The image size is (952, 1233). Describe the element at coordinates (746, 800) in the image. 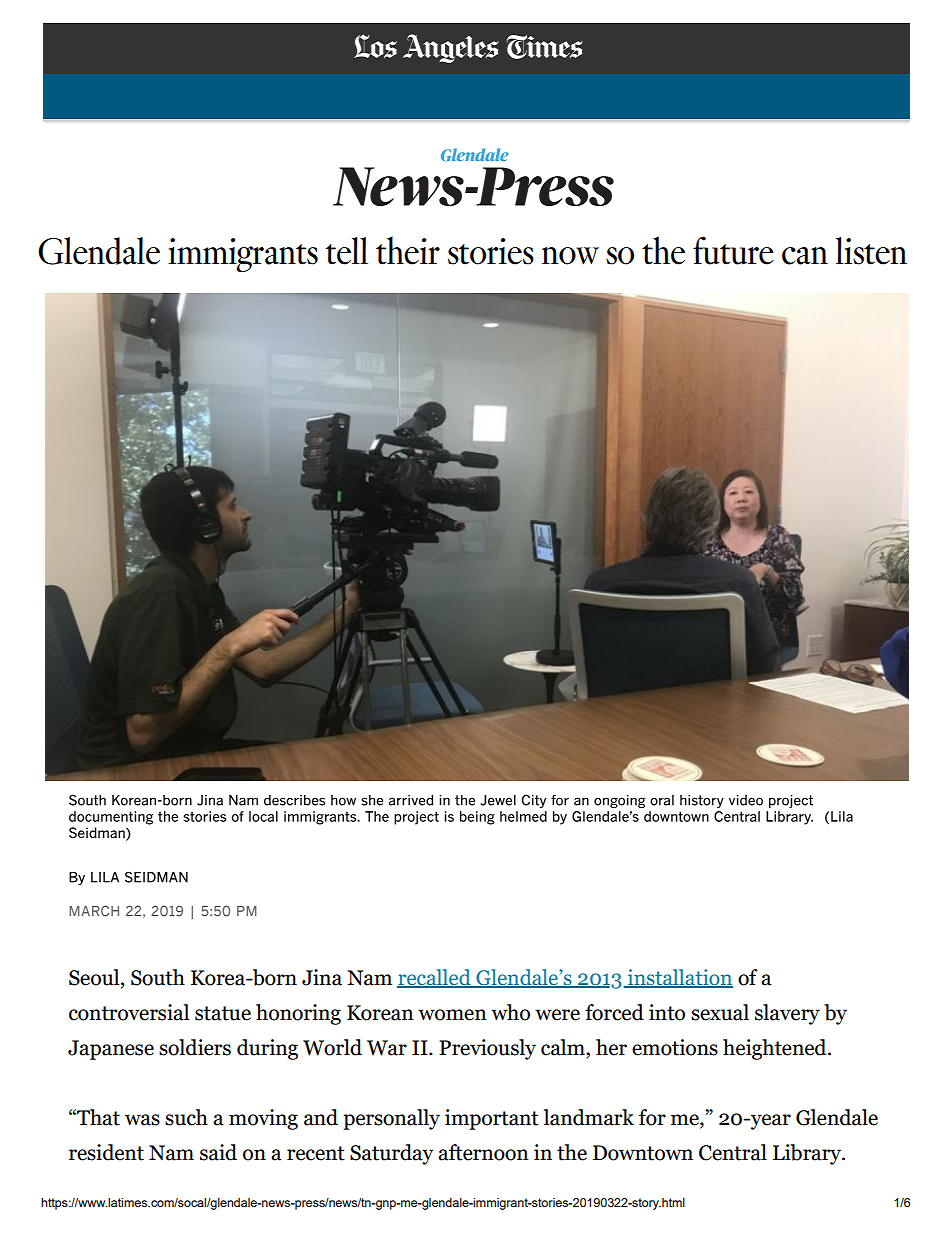

I see `video` at that location.
